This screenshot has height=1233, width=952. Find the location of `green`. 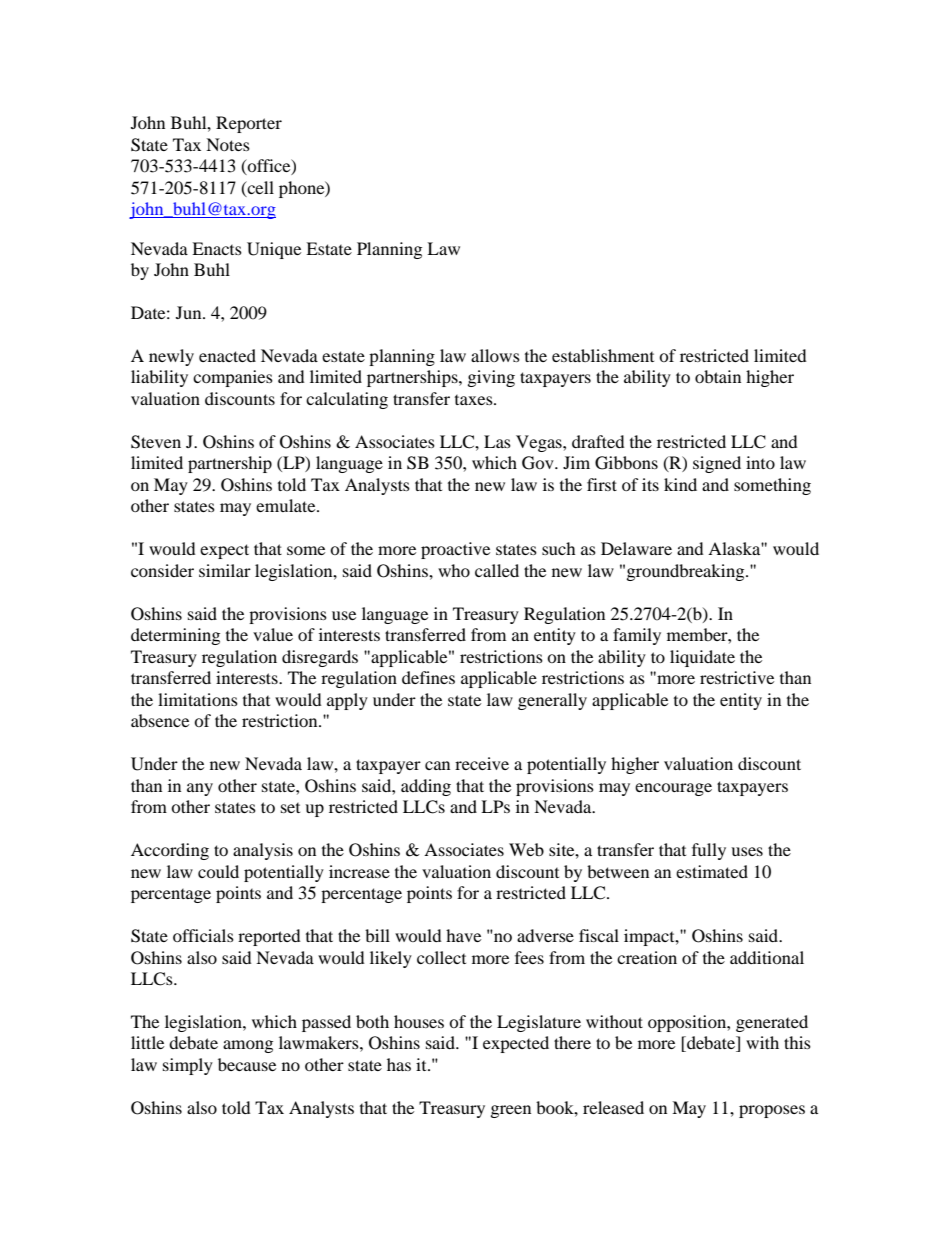

green is located at coordinates (511, 1111).
